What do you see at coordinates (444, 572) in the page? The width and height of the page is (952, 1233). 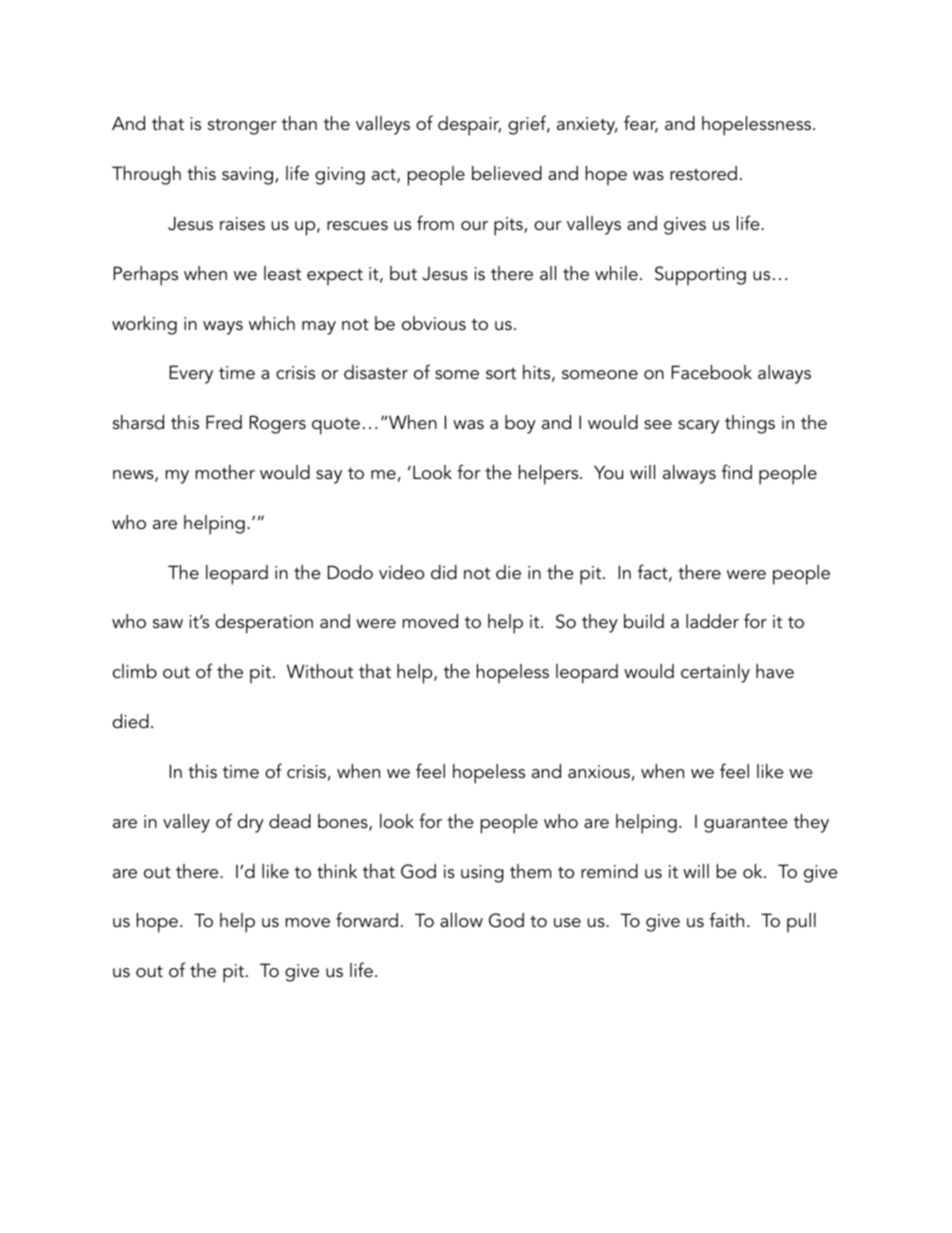 I see `did` at bounding box center [444, 572].
